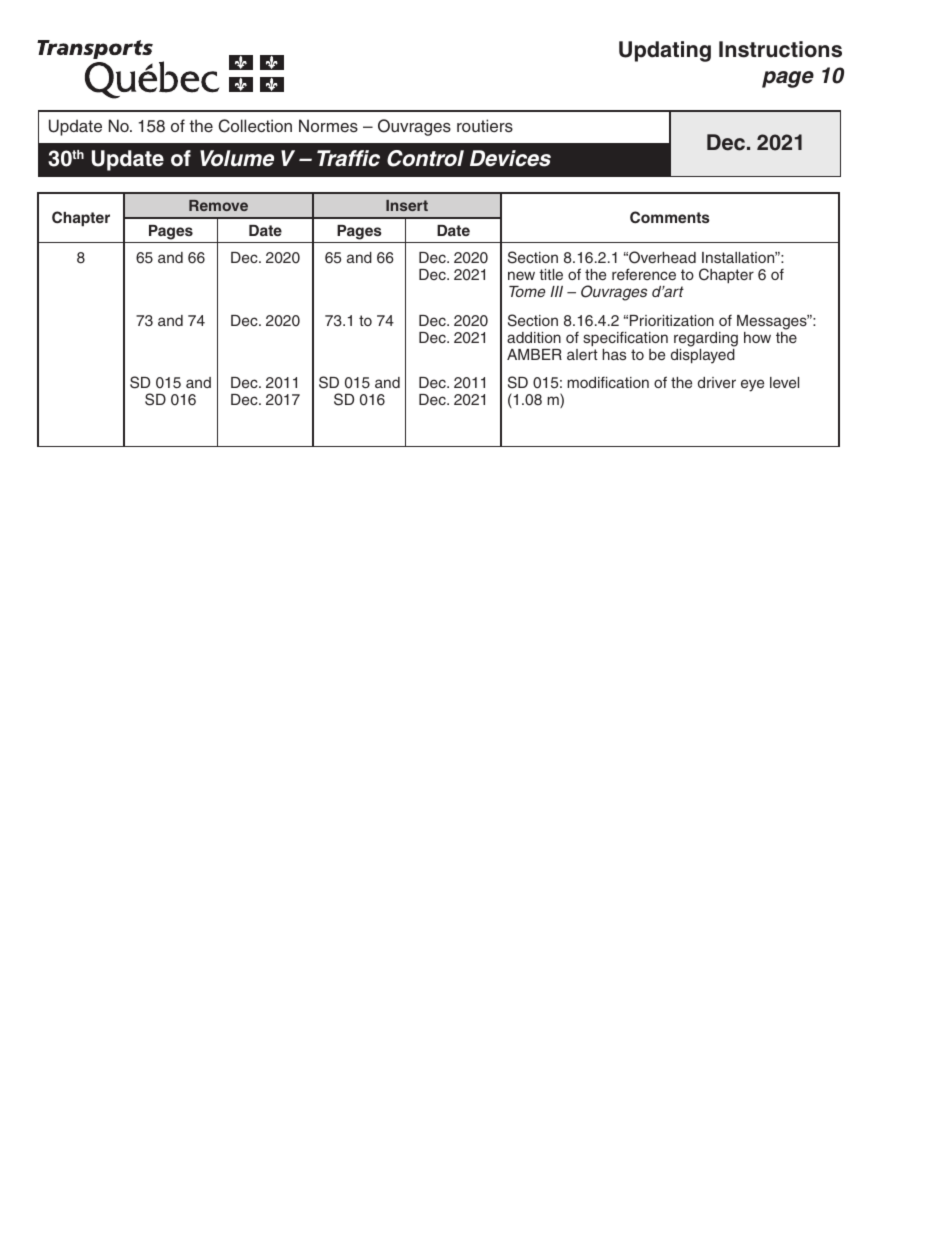 The image size is (952, 1233). What do you see at coordinates (773, 322) in the document?
I see `Messages` at bounding box center [773, 322].
